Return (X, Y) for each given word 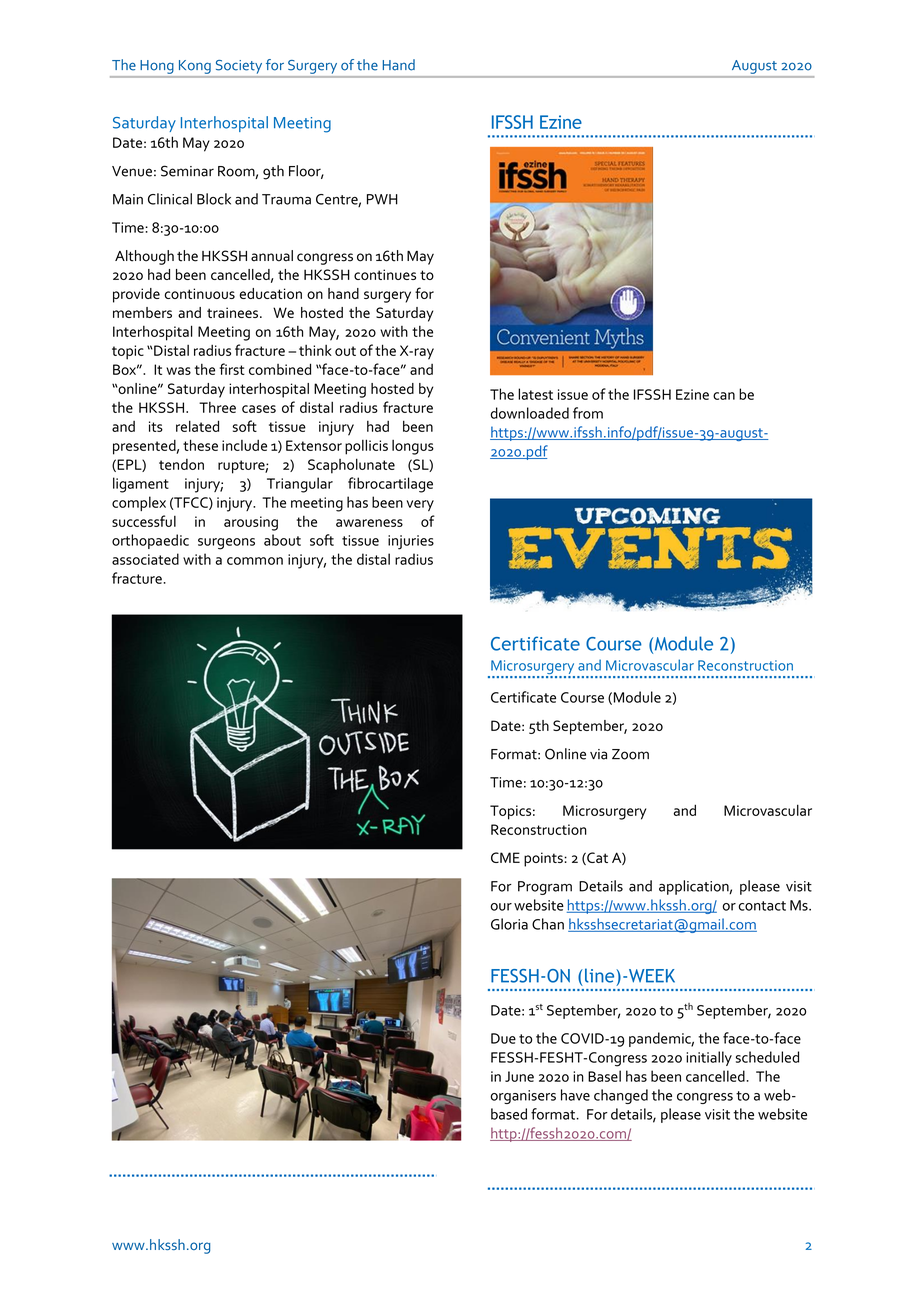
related (197, 426)
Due (503, 1038)
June (519, 1076)
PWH (382, 199)
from (588, 413)
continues (385, 274)
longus (413, 447)
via (598, 754)
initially (709, 1058)
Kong (195, 67)
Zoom (630, 754)
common (255, 561)
